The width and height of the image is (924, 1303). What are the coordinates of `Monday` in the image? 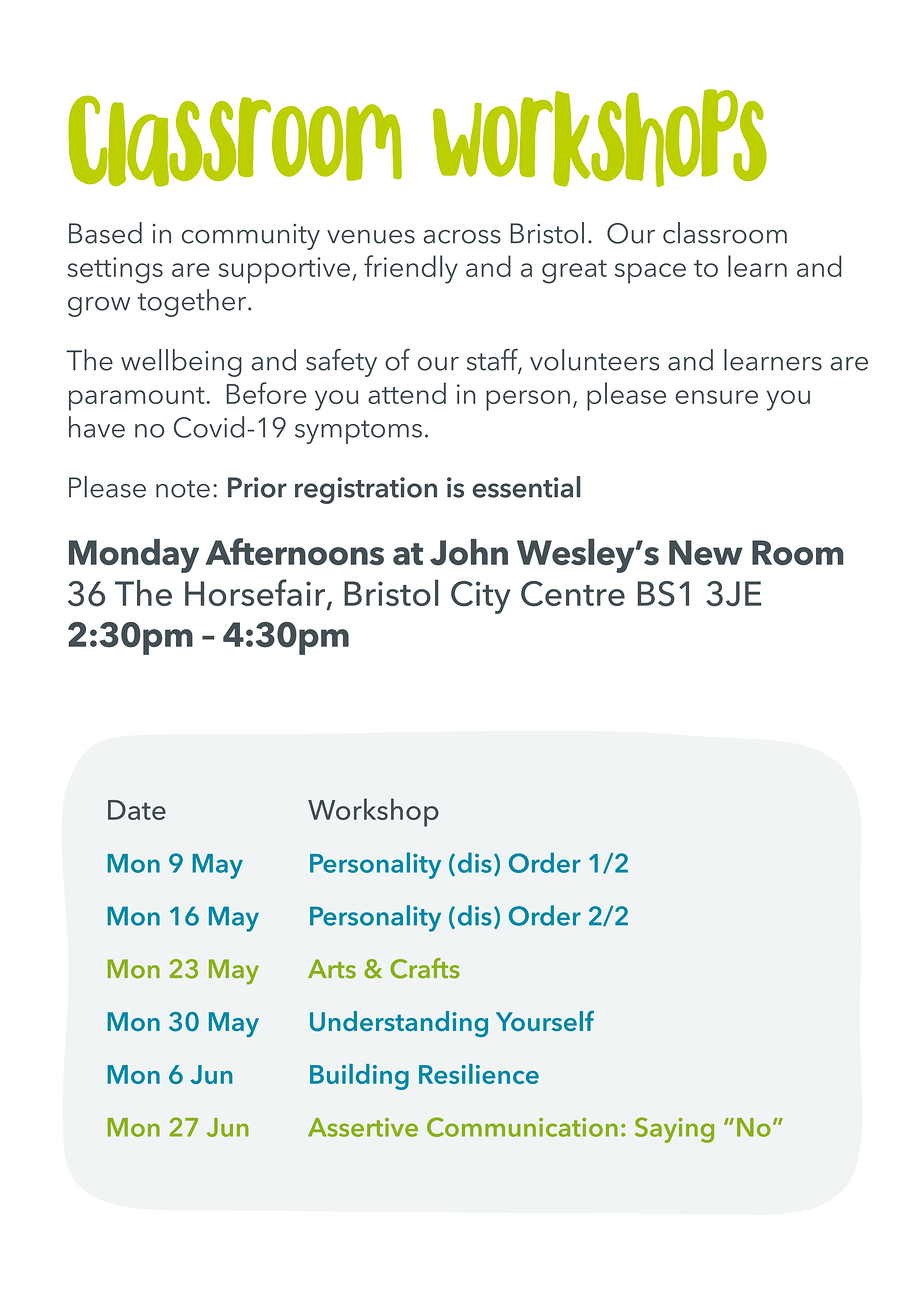 It's located at (134, 556).
